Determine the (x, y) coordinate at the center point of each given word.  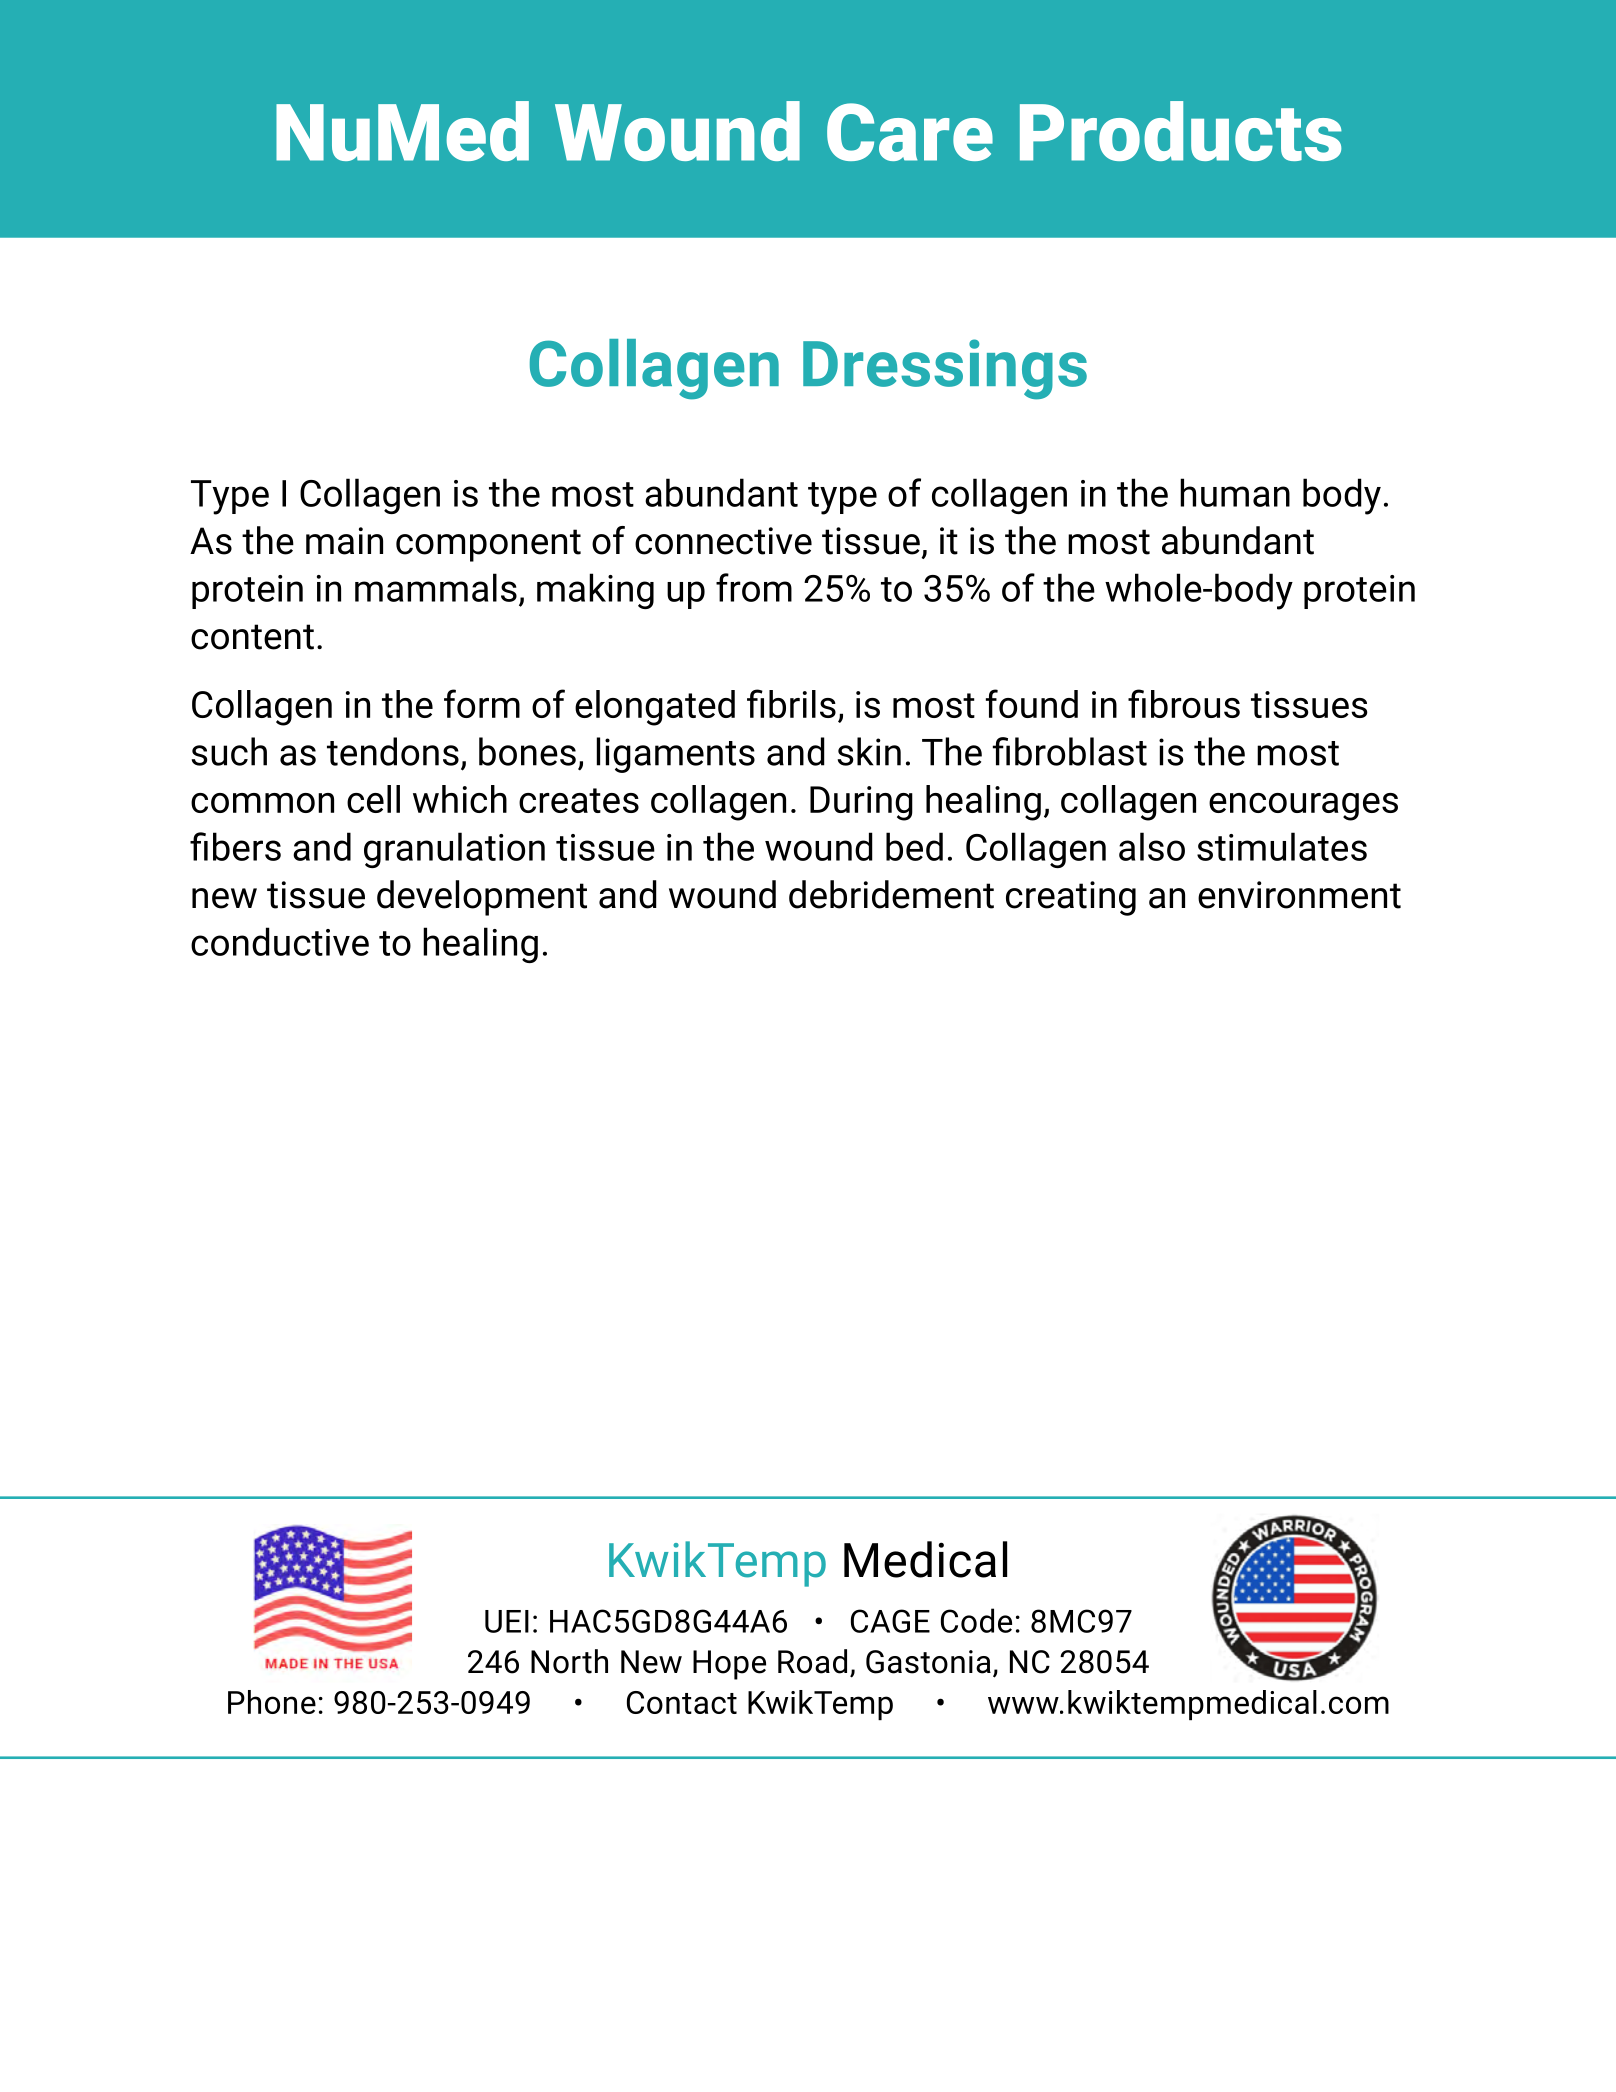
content (252, 637)
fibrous (1184, 703)
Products (1181, 131)
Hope (729, 1665)
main (344, 541)
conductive (280, 941)
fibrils (791, 703)
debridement (891, 894)
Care (910, 132)
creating (1071, 898)
